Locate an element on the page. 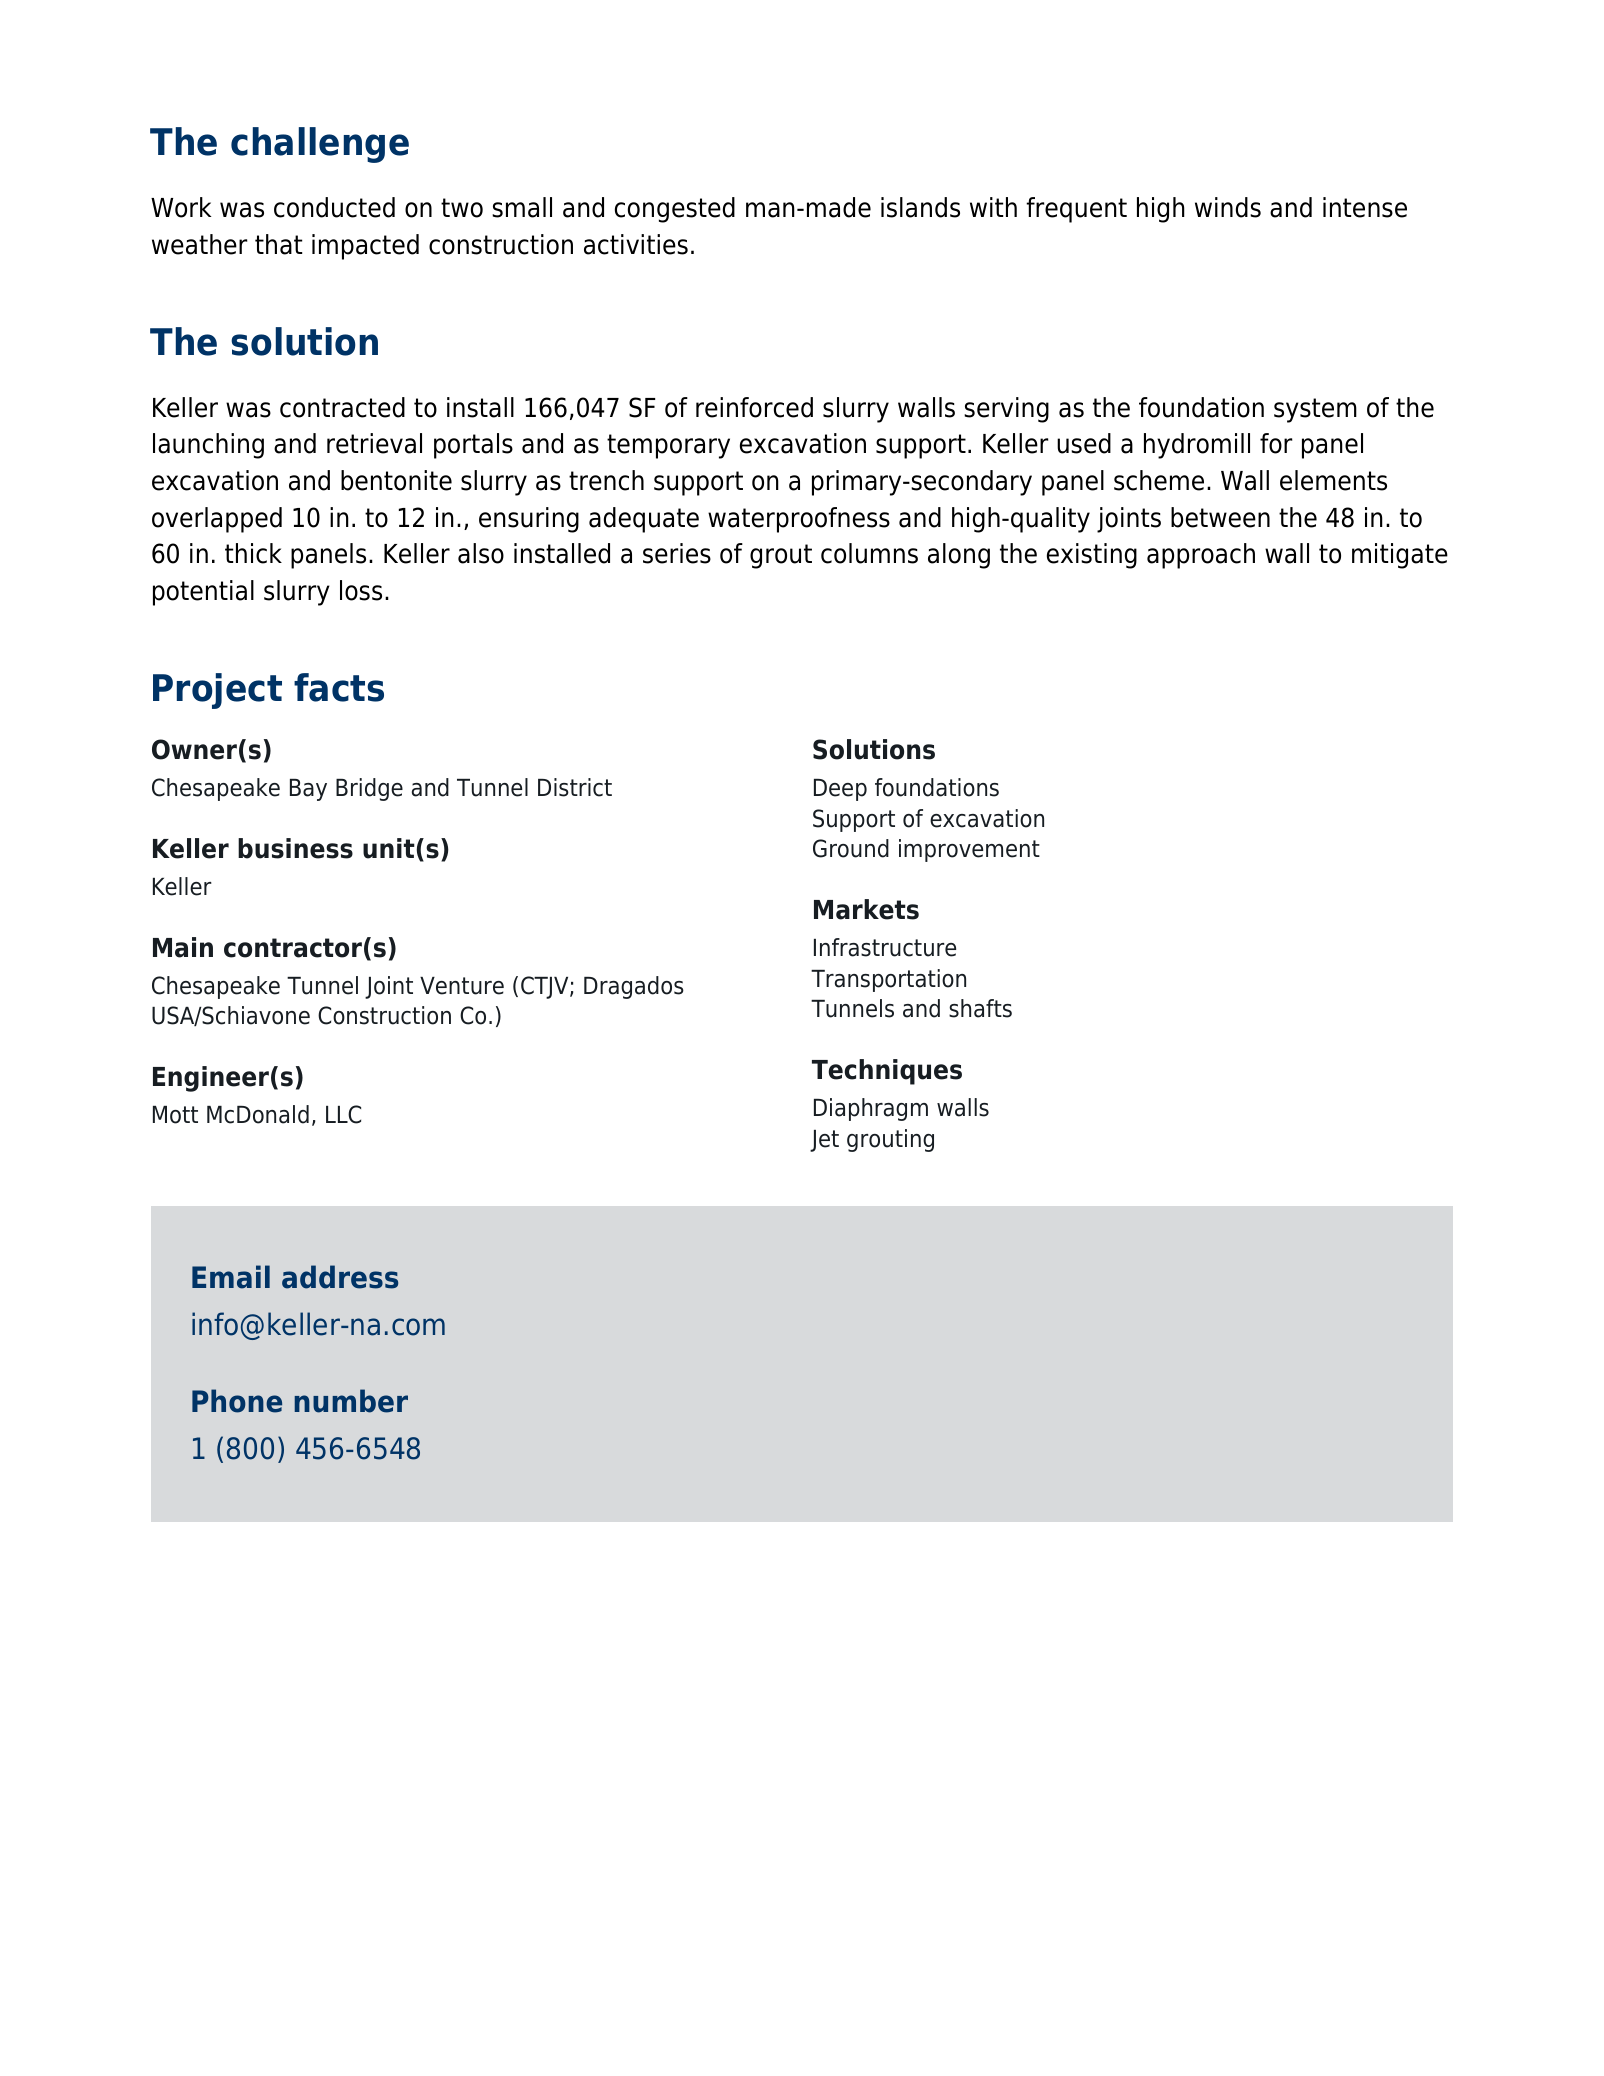 Image resolution: width=1604 pixels, height=2076 pixels. conducted is located at coordinates (334, 207).
